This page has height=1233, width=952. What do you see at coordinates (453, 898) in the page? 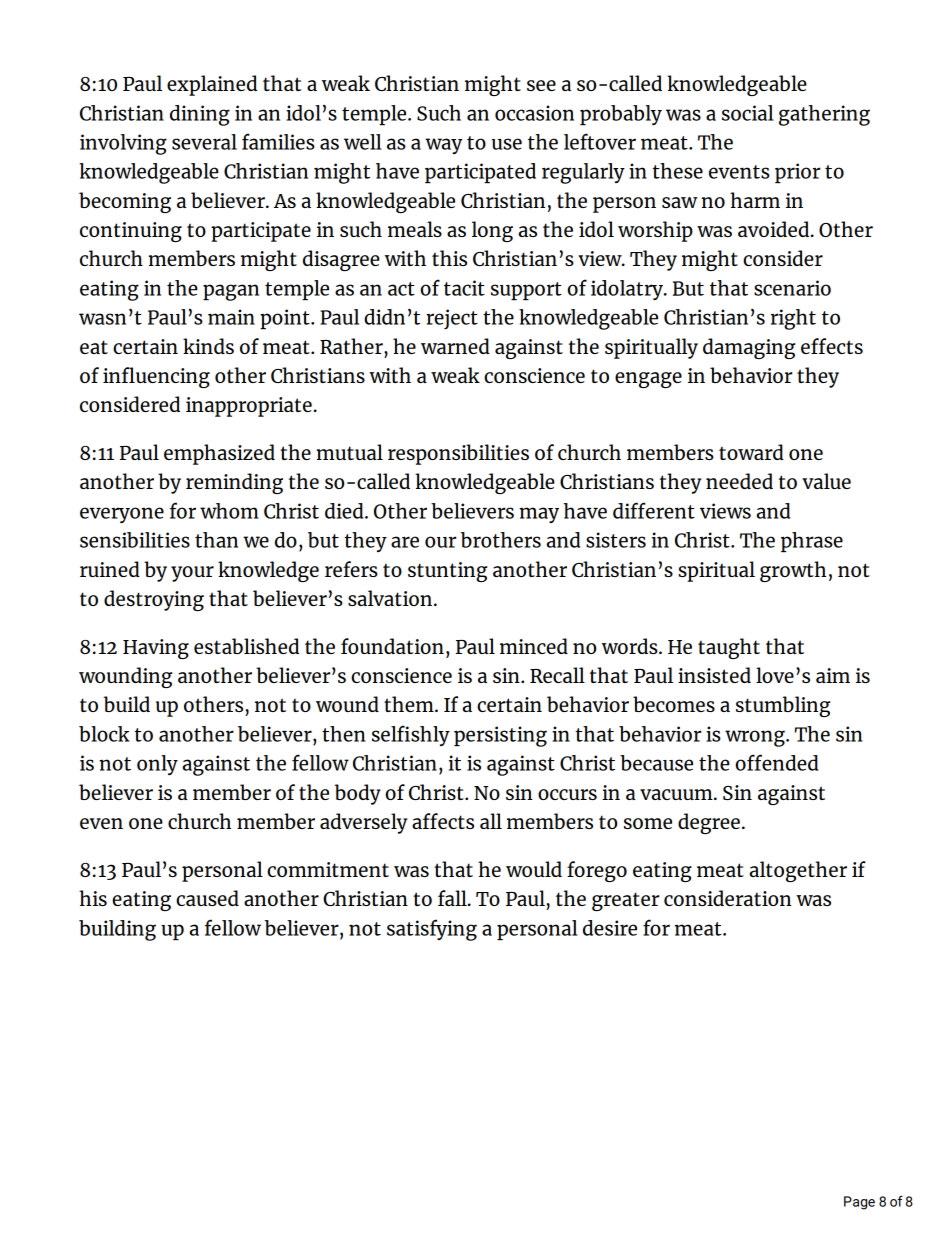
I see `fall` at bounding box center [453, 898].
